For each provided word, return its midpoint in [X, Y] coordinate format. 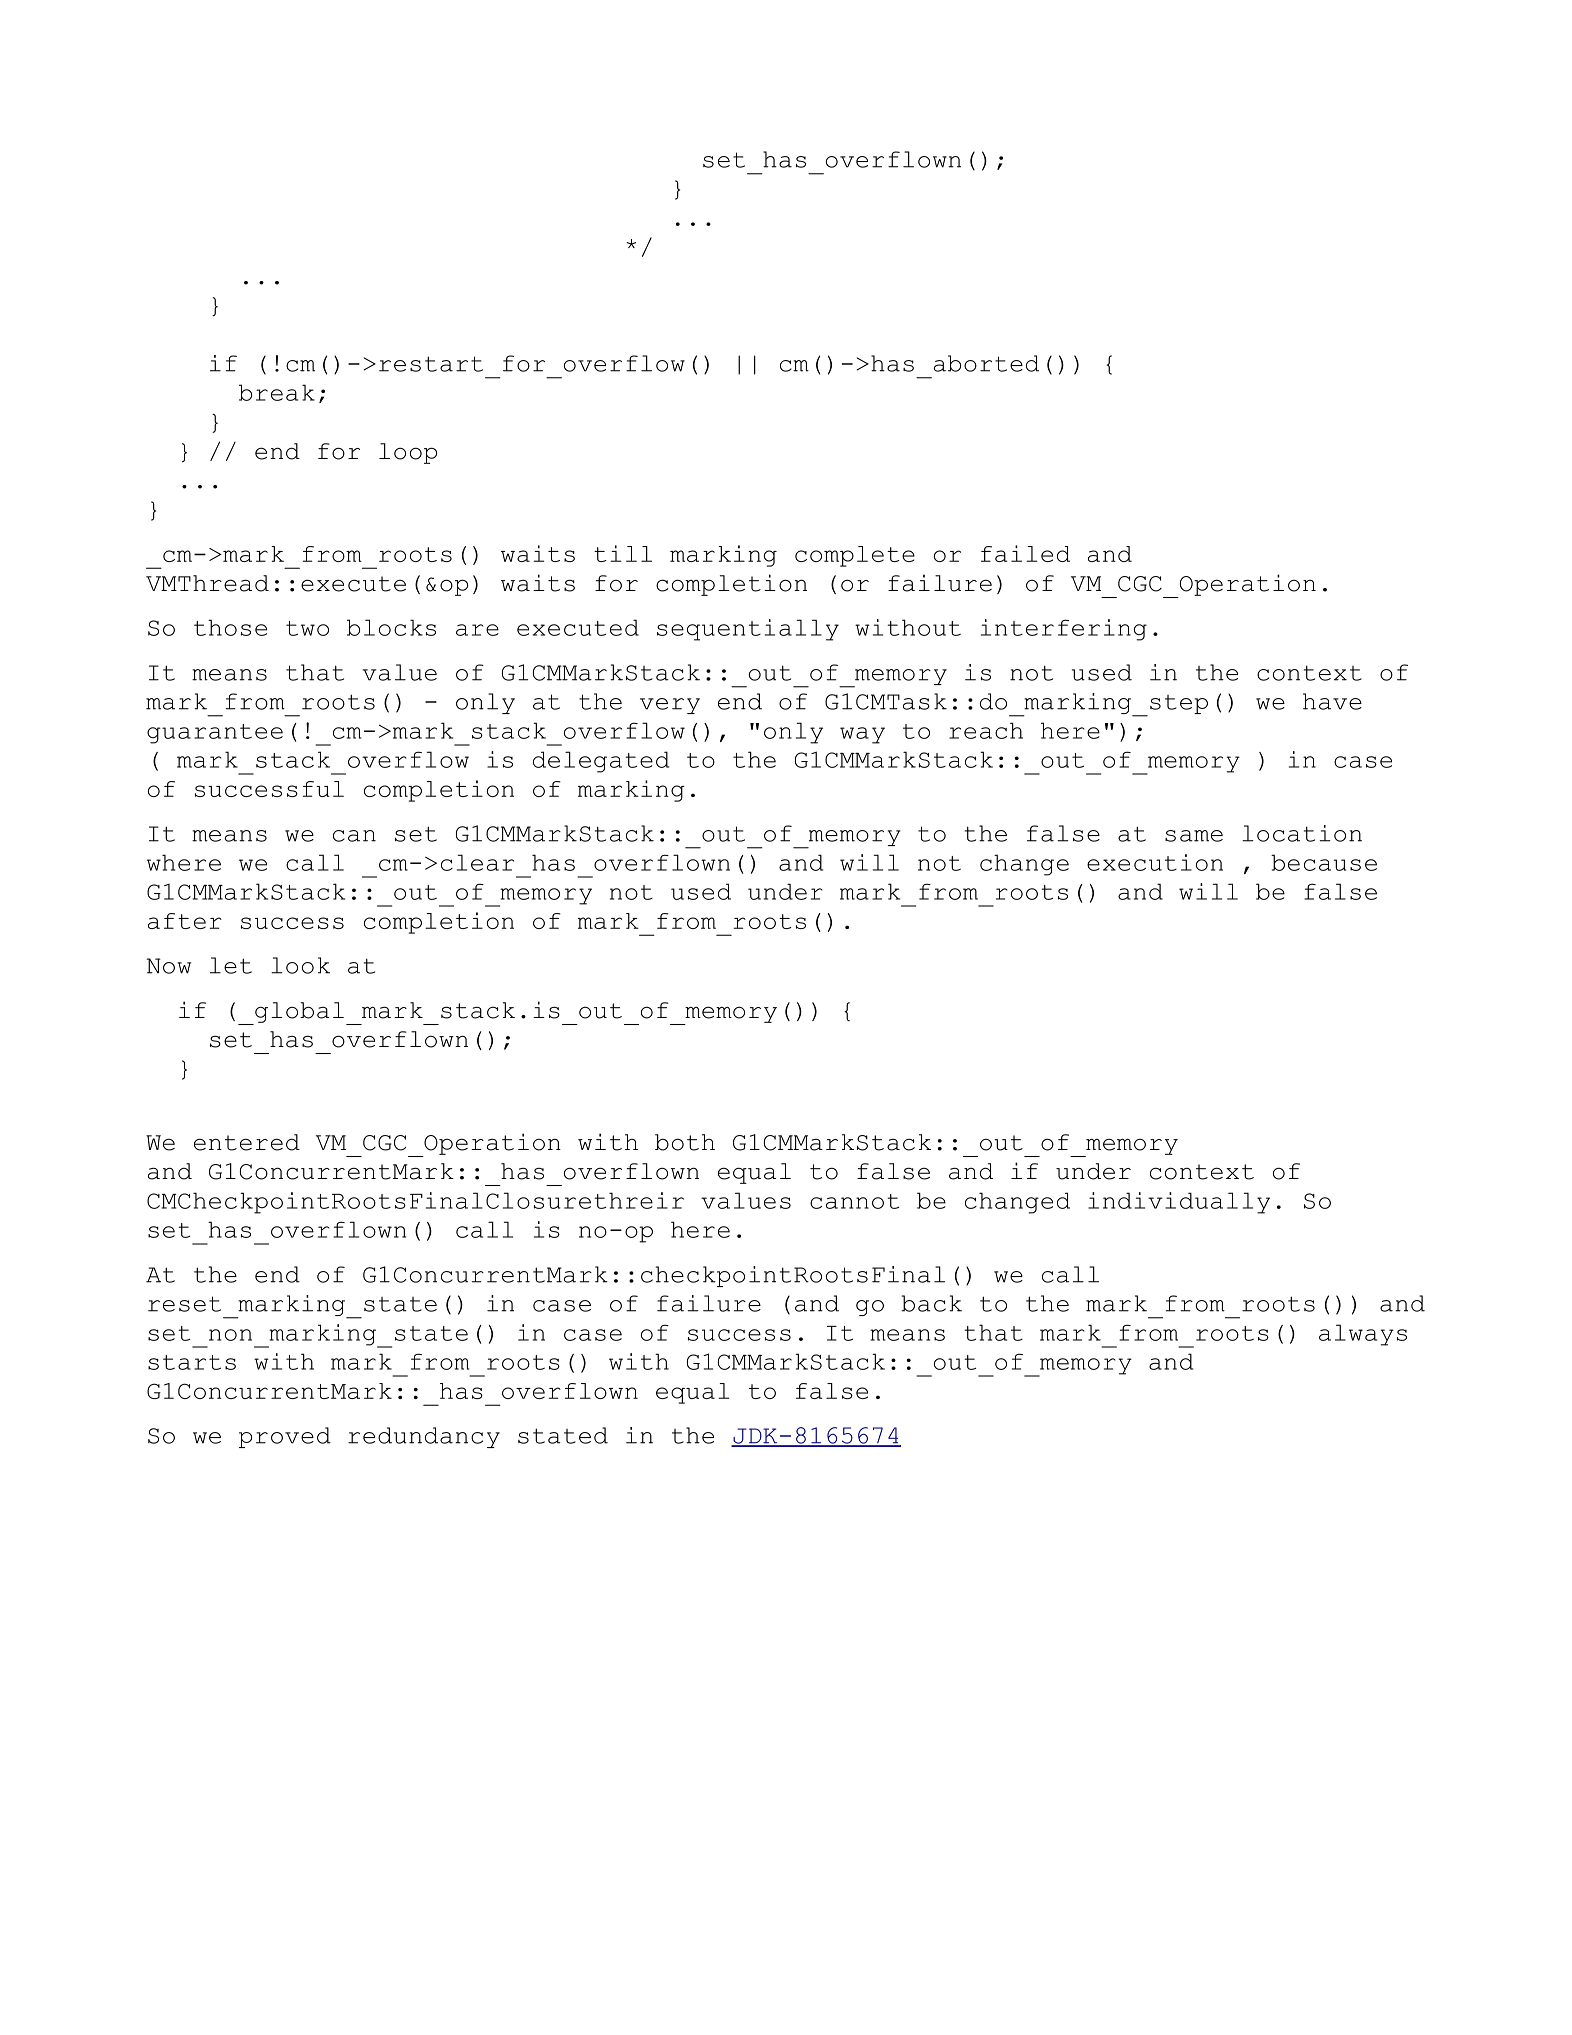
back [931, 1303]
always [1363, 1335]
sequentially [748, 630]
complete [855, 556]
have [1332, 701]
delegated [601, 762]
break [277, 392]
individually [1179, 1203]
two [307, 628]
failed [1025, 553]
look [300, 965]
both [685, 1142]
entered [247, 1142]
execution [1155, 862]
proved [285, 1437]
